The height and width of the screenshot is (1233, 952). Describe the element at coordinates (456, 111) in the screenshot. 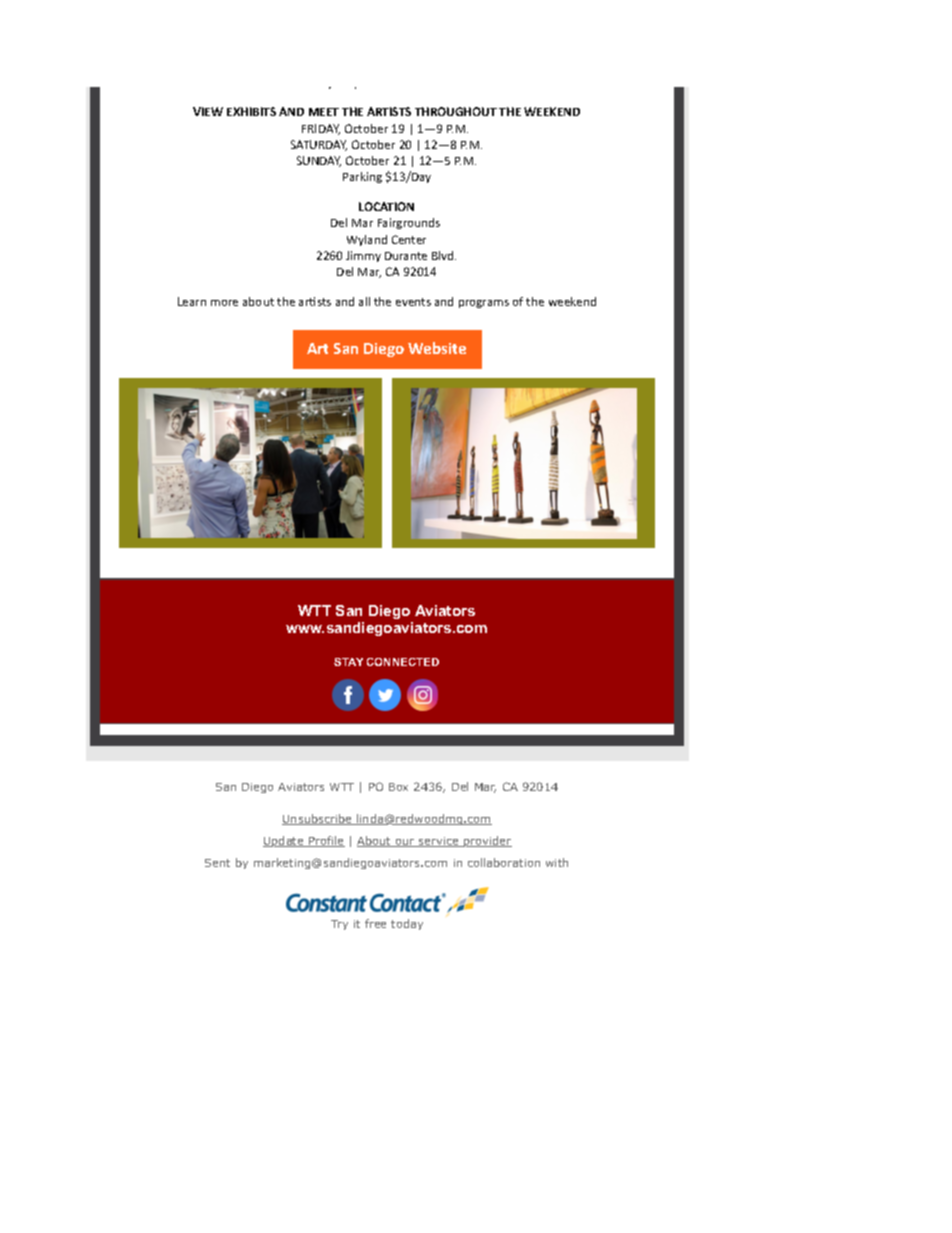

I see `THROUGHOUT` at that location.
